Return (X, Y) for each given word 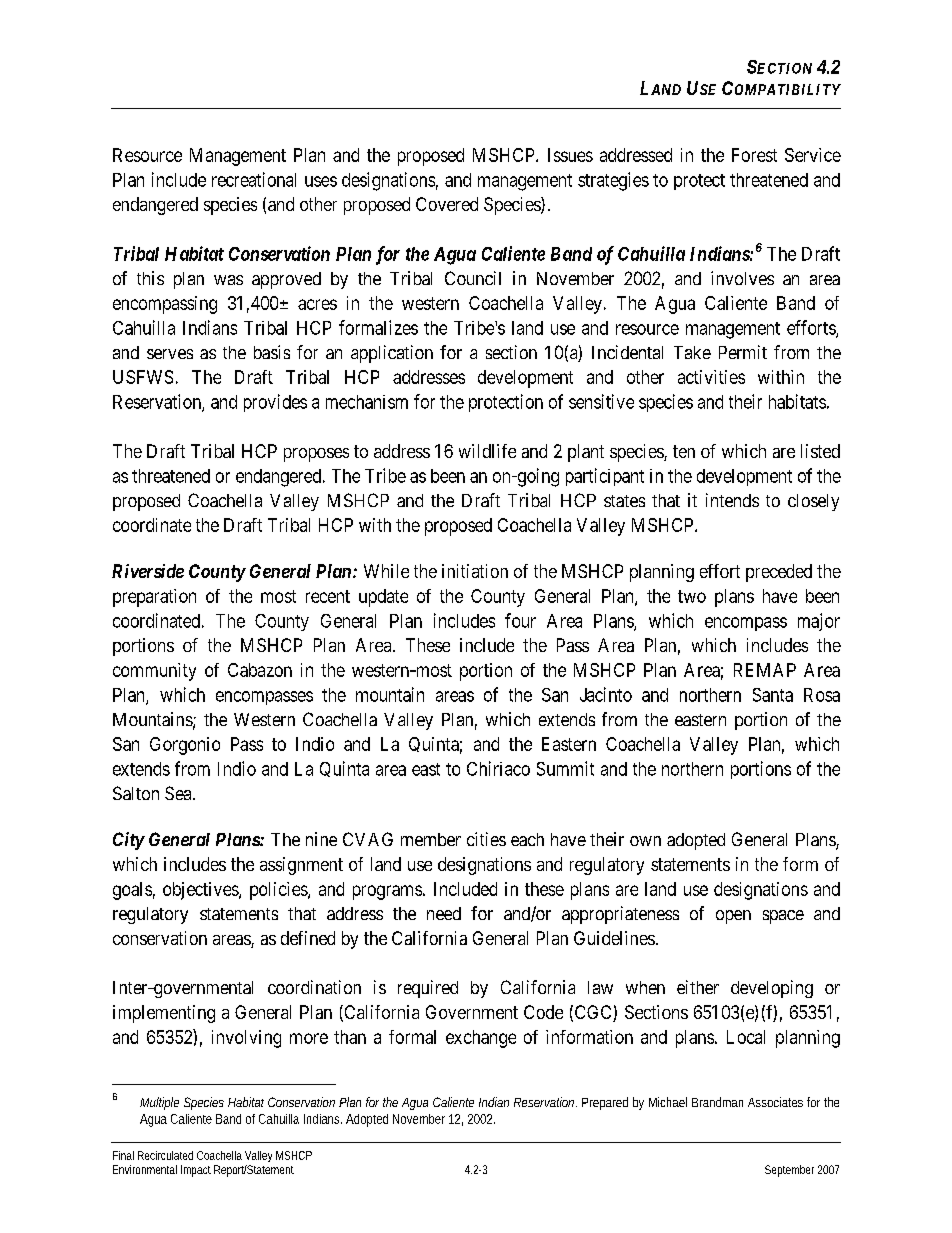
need (444, 913)
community (154, 672)
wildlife (487, 451)
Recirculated (165, 1155)
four (520, 620)
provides (275, 403)
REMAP (765, 670)
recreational (254, 179)
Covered (447, 204)
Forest (754, 155)
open (733, 917)
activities (711, 377)
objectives (201, 891)
